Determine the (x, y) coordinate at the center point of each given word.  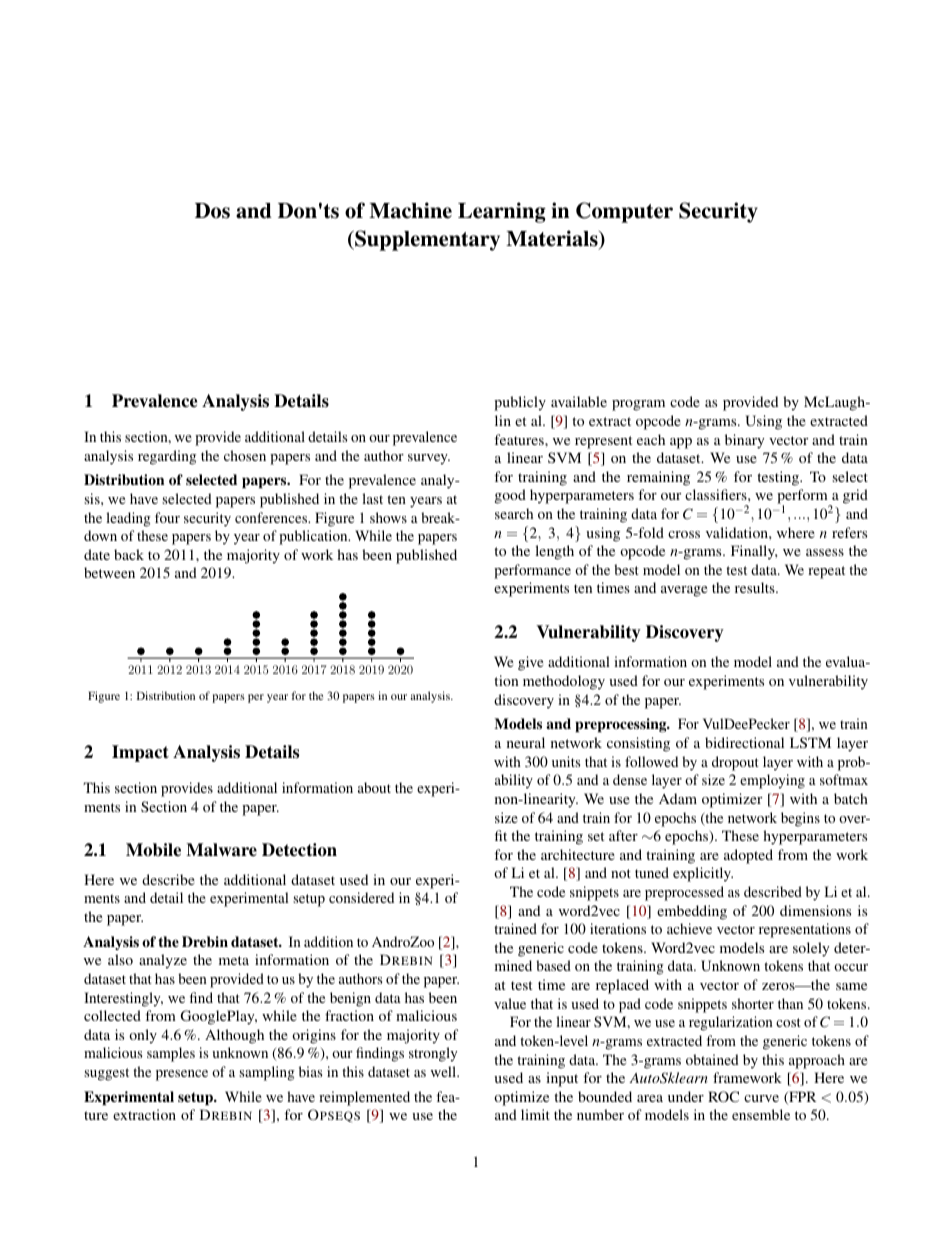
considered (361, 897)
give (530, 663)
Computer (624, 212)
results (756, 587)
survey (429, 459)
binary (744, 441)
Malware (221, 850)
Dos (212, 211)
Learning (502, 212)
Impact (140, 753)
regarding (167, 457)
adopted (748, 856)
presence (182, 1075)
